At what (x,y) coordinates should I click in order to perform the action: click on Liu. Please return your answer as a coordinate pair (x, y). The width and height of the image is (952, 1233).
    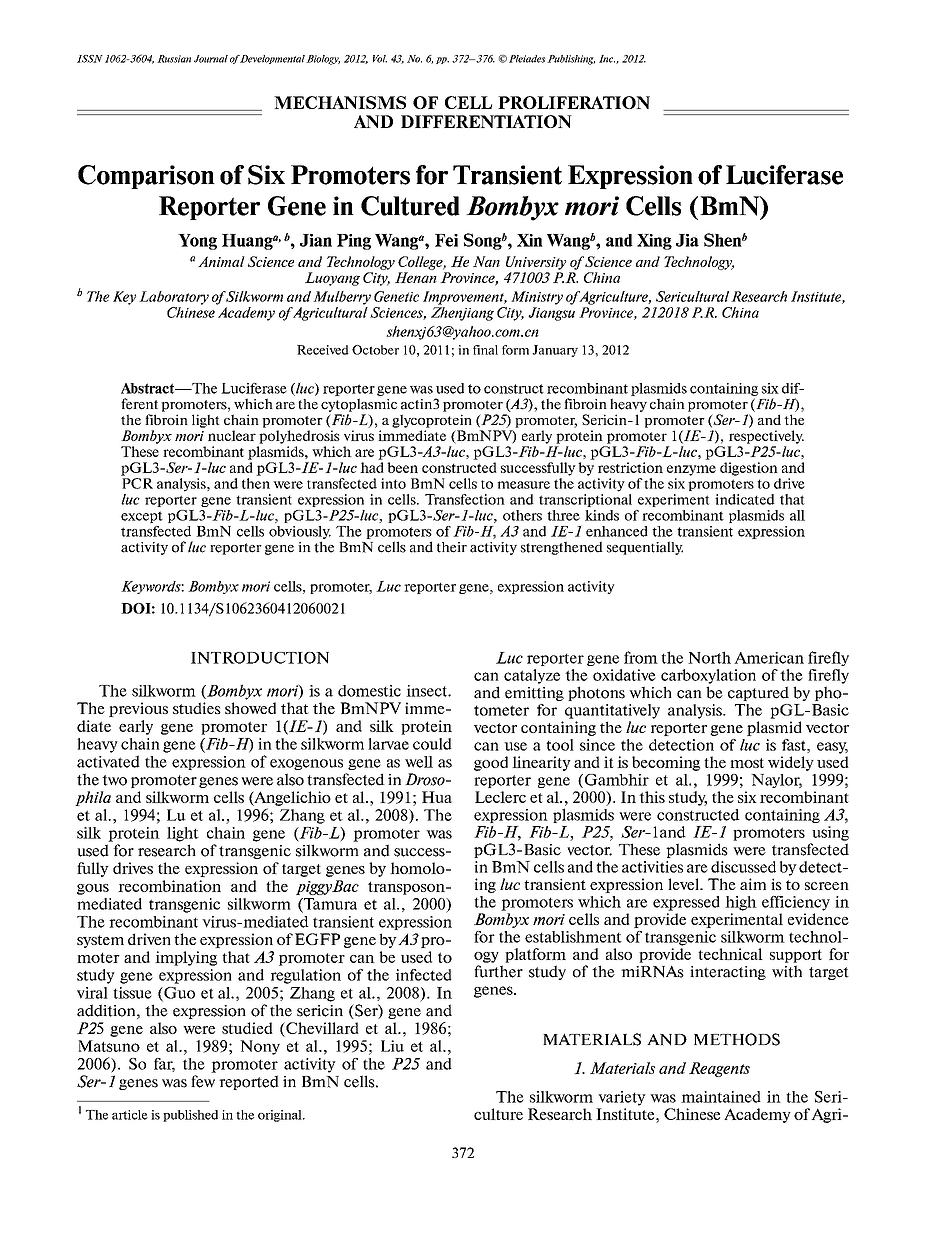
    Looking at the image, I should click on (392, 1046).
